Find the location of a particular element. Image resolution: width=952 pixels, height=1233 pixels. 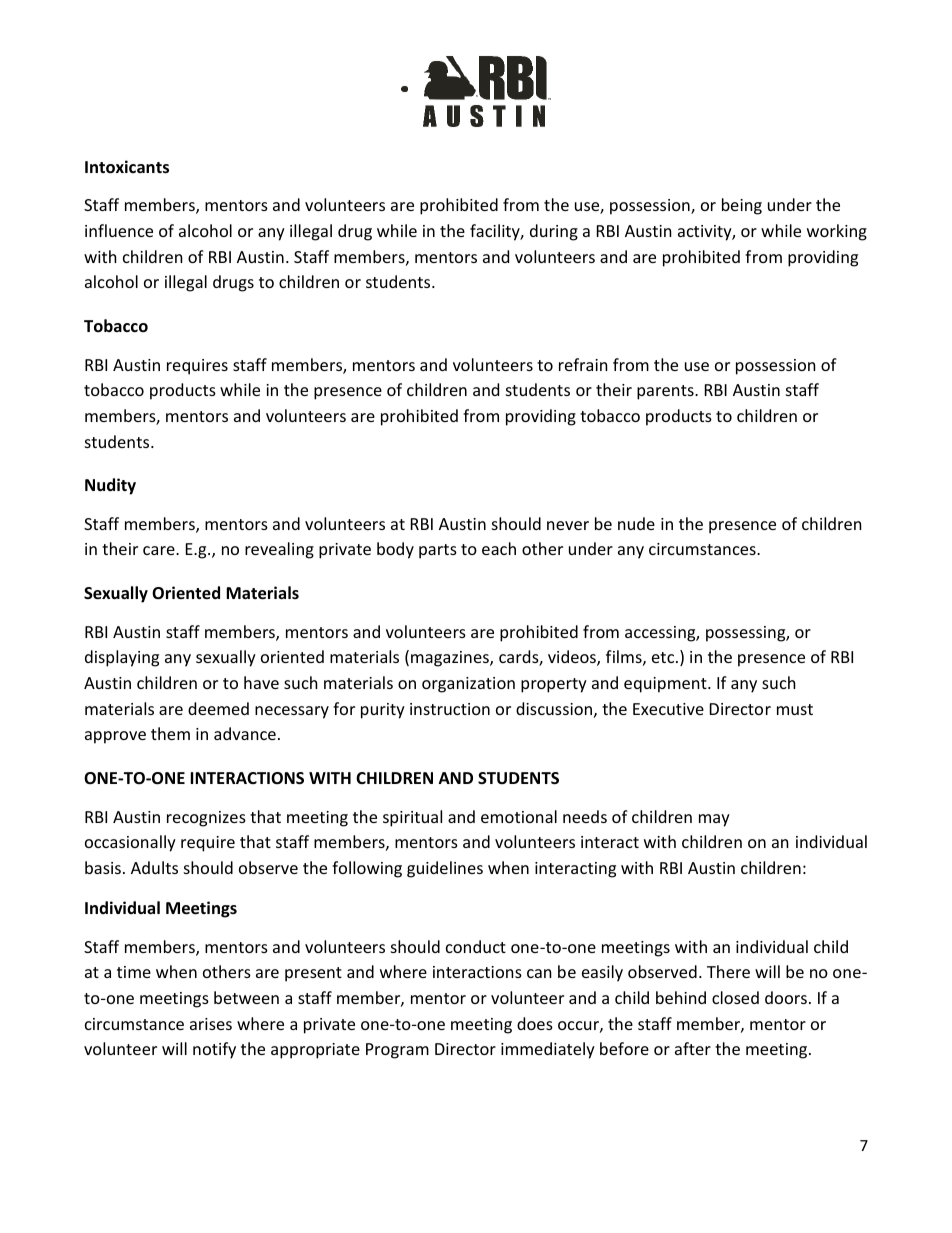

guidelines is located at coordinates (445, 869).
